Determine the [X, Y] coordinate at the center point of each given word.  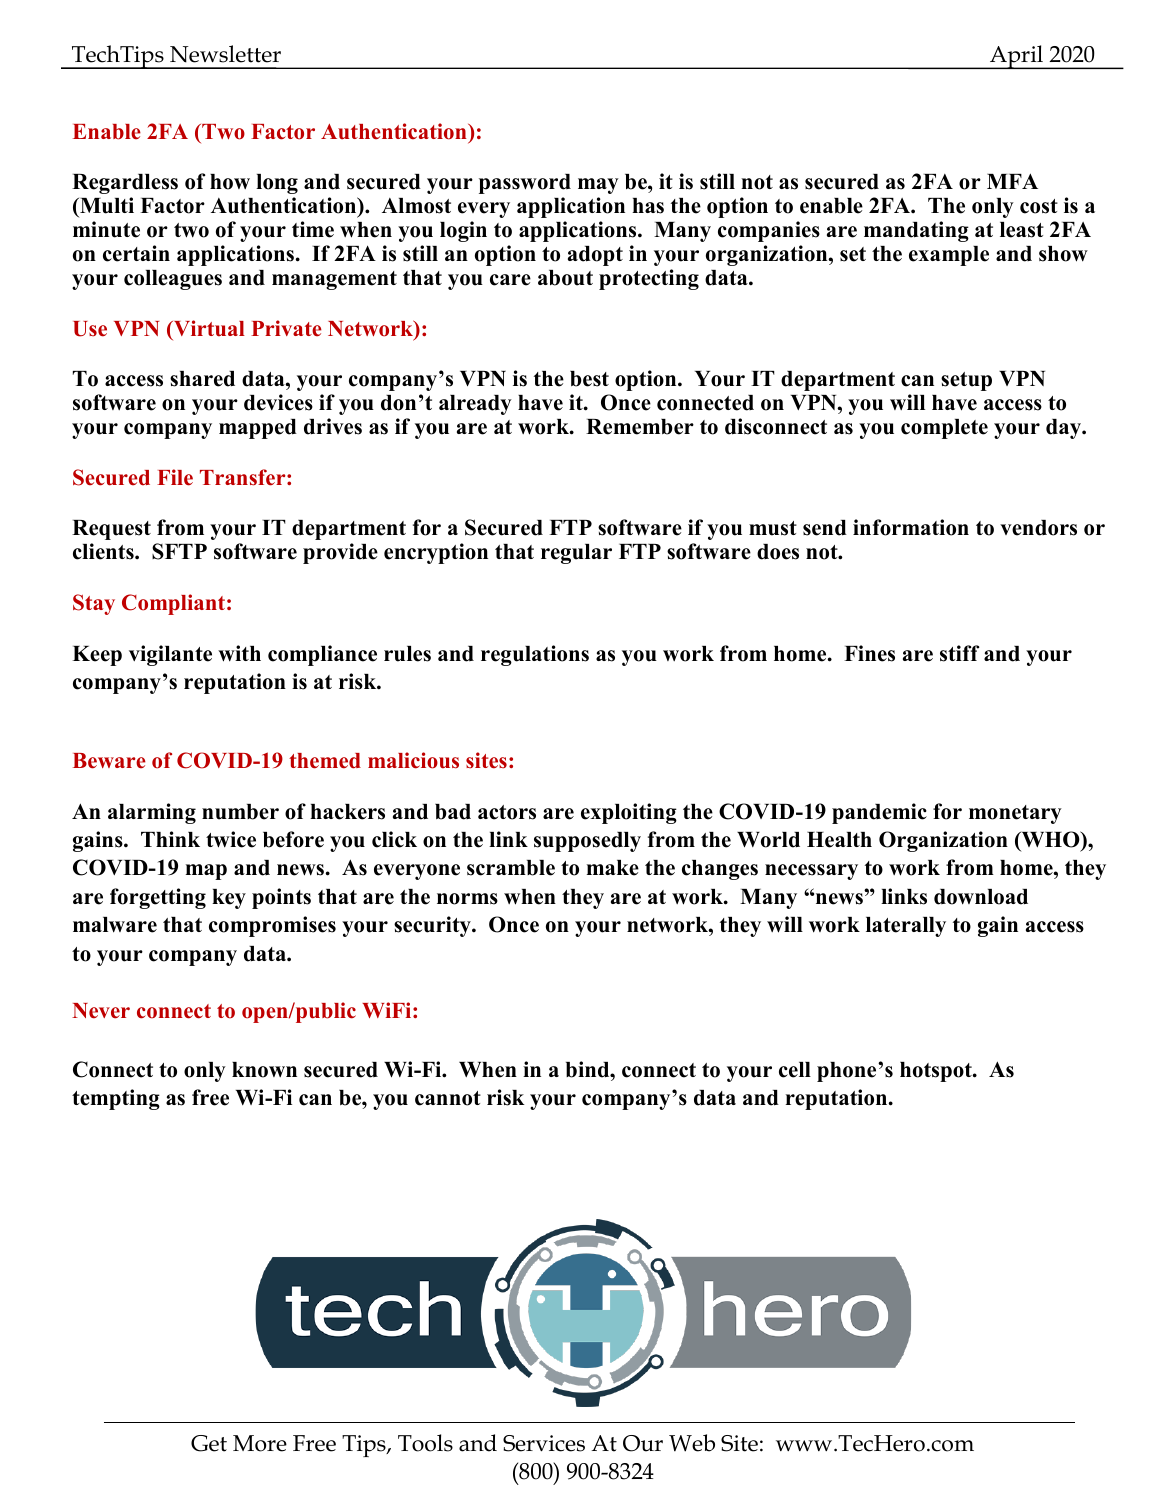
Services [544, 1443]
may [598, 186]
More [260, 1443]
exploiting [629, 813]
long [277, 184]
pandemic [879, 813]
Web [692, 1443]
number [240, 812]
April [1017, 57]
